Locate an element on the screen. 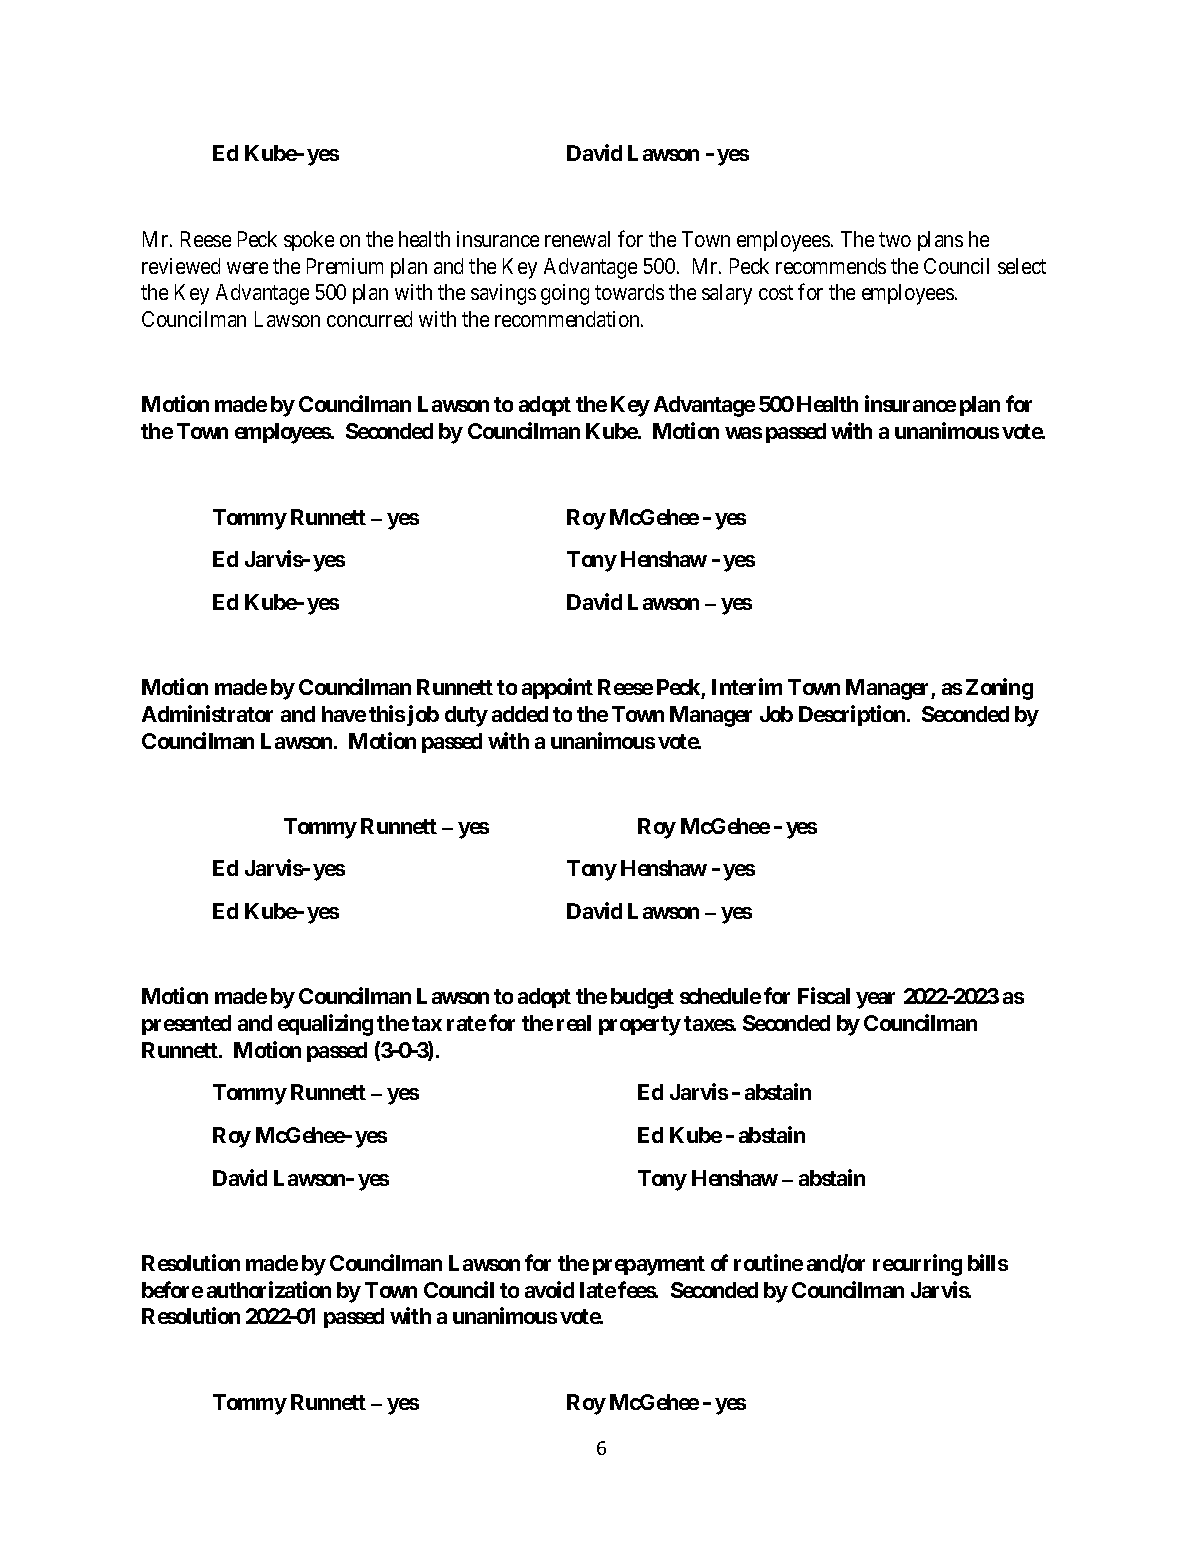 The height and width of the screenshot is (1558, 1204). two is located at coordinates (895, 239).
